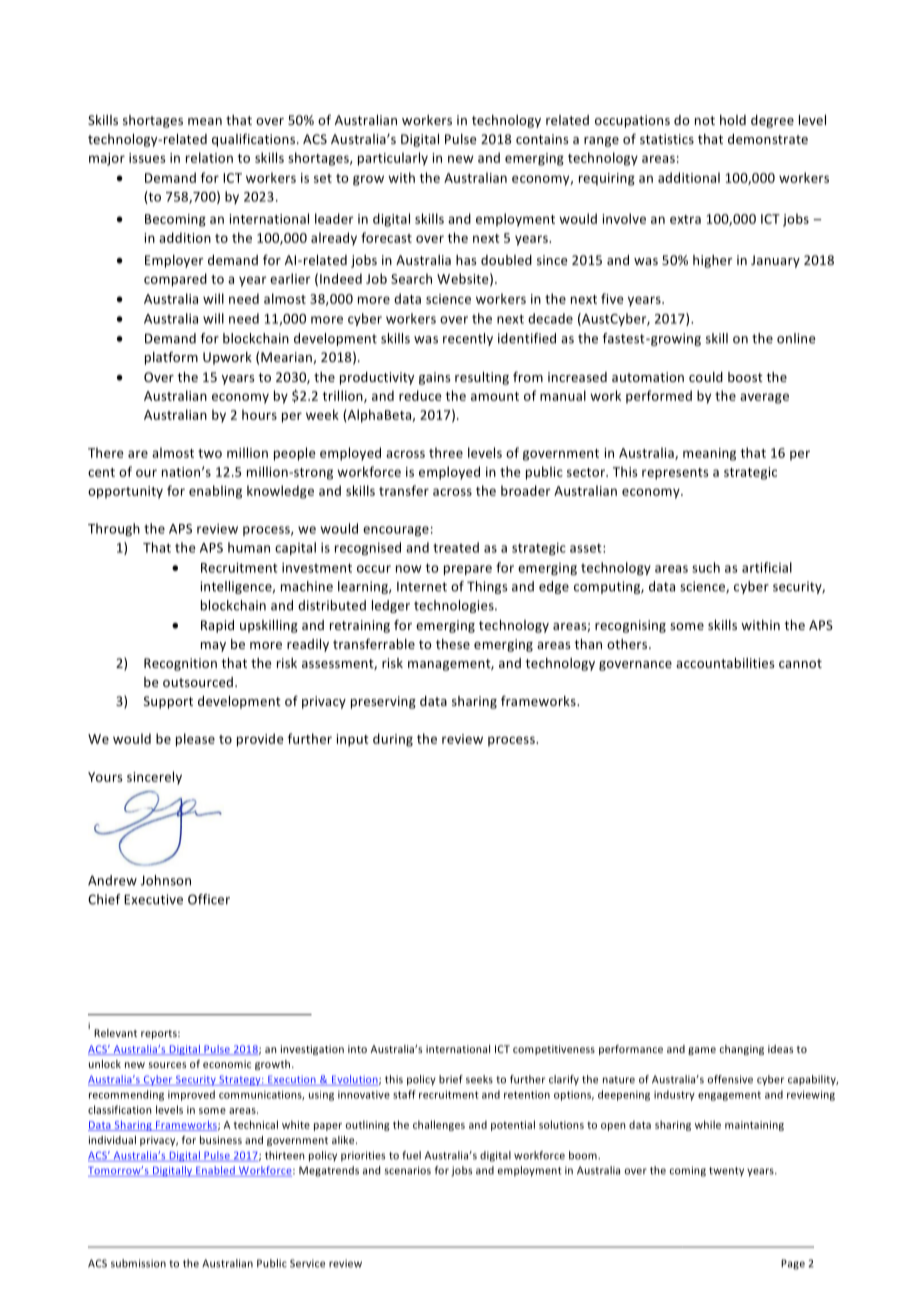 The image size is (924, 1308). Describe the element at coordinates (166, 880) in the page. I see `Johnson` at that location.
